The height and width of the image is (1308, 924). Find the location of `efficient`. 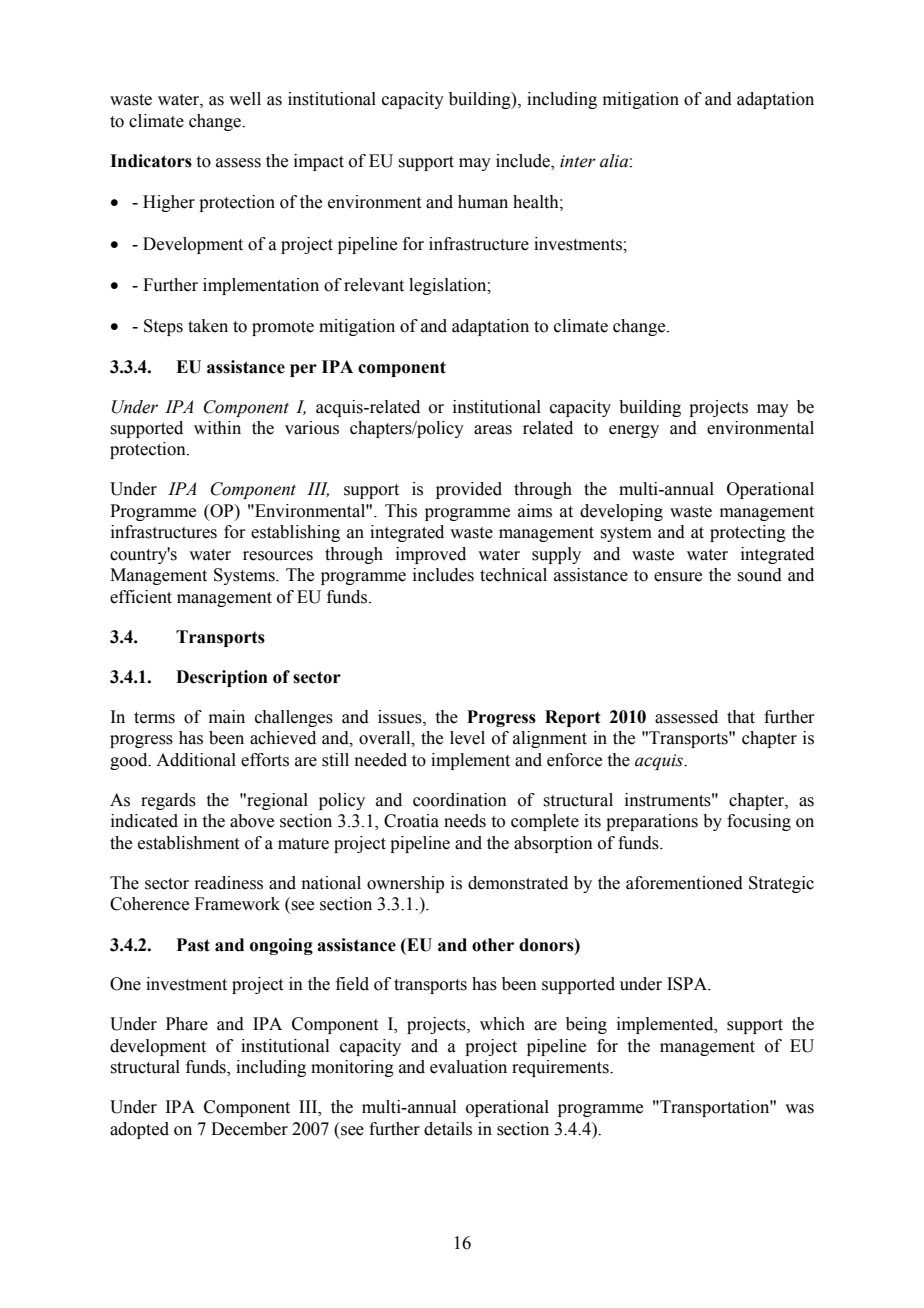

efficient is located at coordinates (141, 597).
